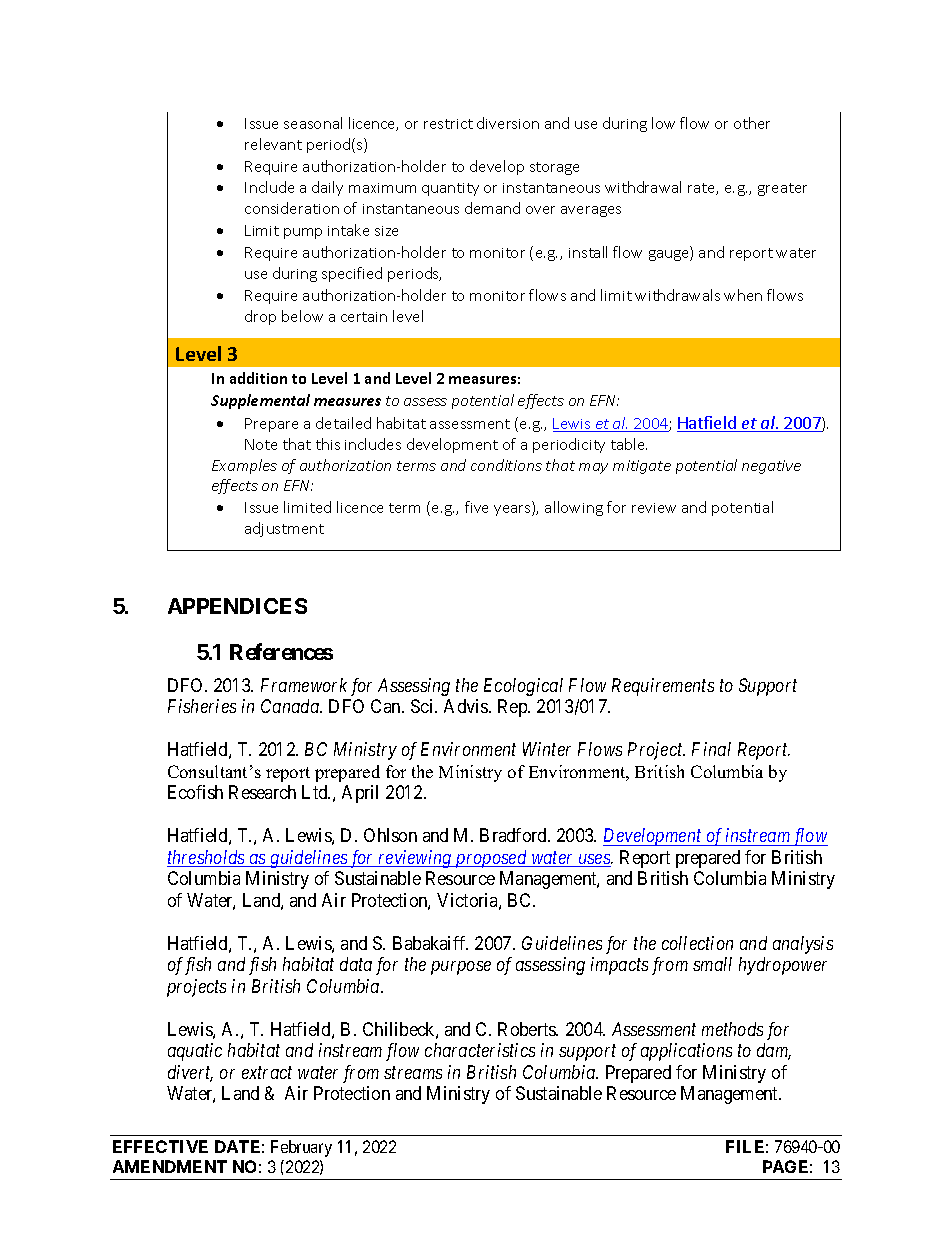  What do you see at coordinates (413, 1072) in the screenshot?
I see `streams` at bounding box center [413, 1072].
